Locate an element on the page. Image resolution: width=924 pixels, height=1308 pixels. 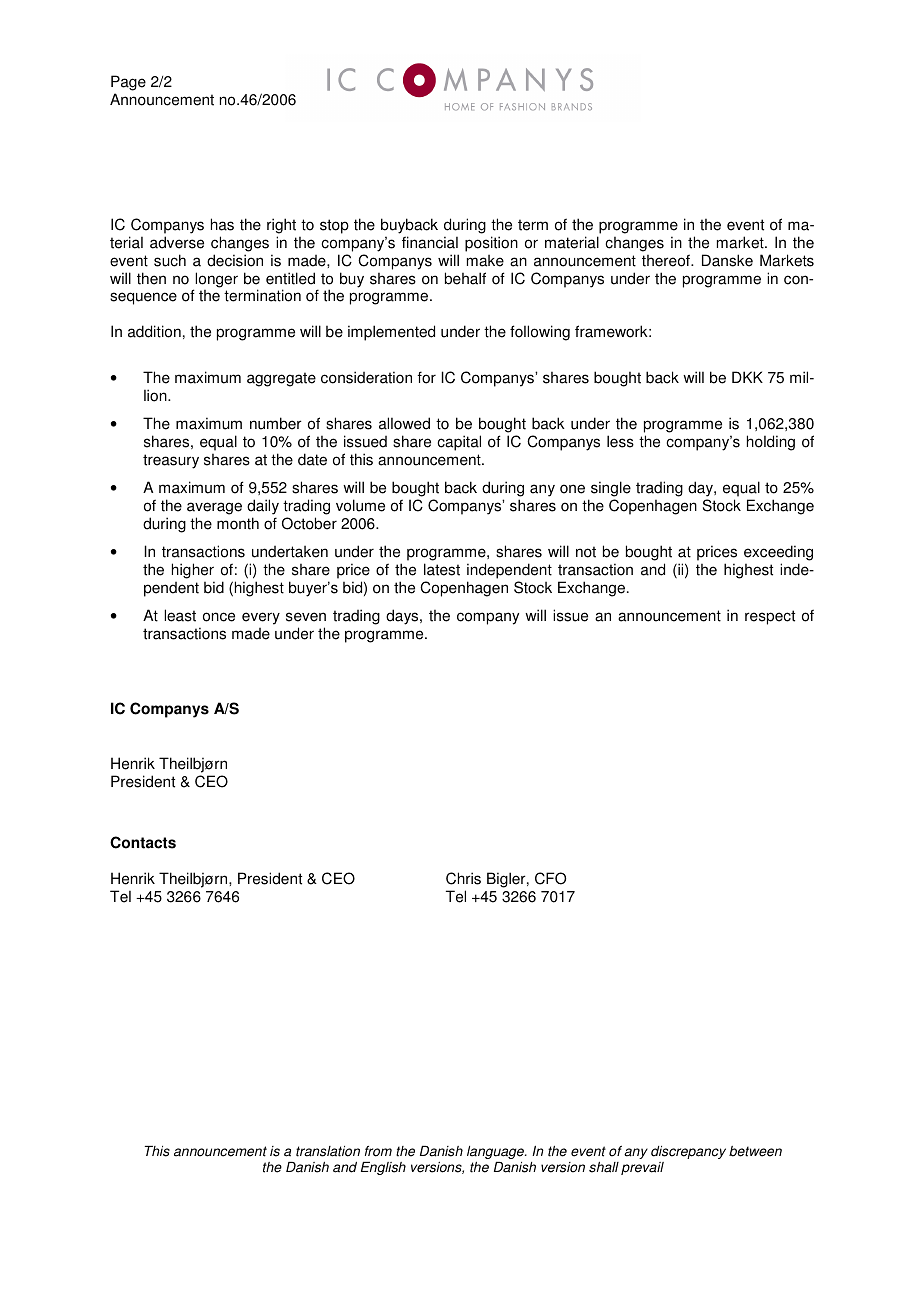
Chris is located at coordinates (463, 878).
